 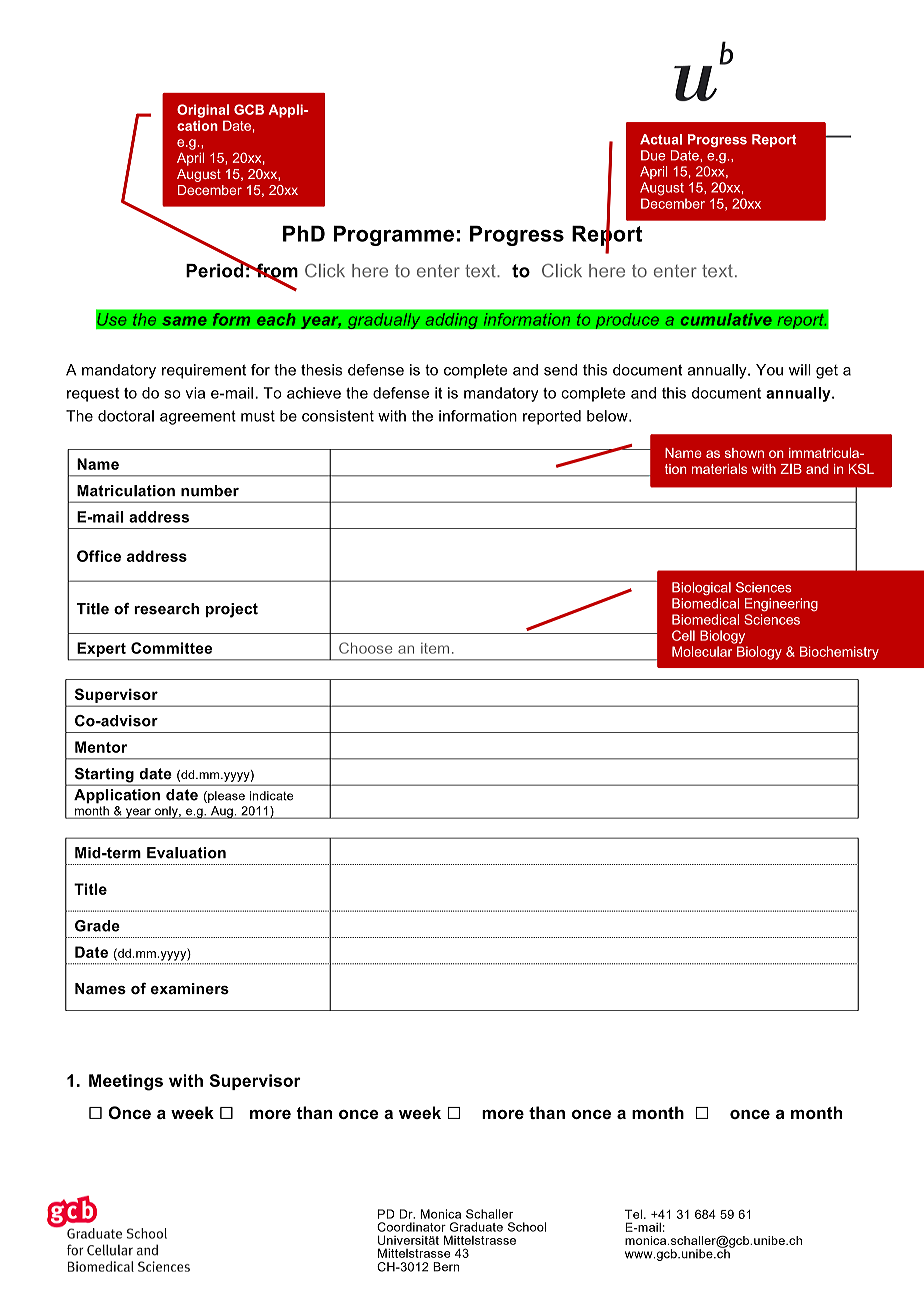 I want to click on send, so click(x=560, y=370).
